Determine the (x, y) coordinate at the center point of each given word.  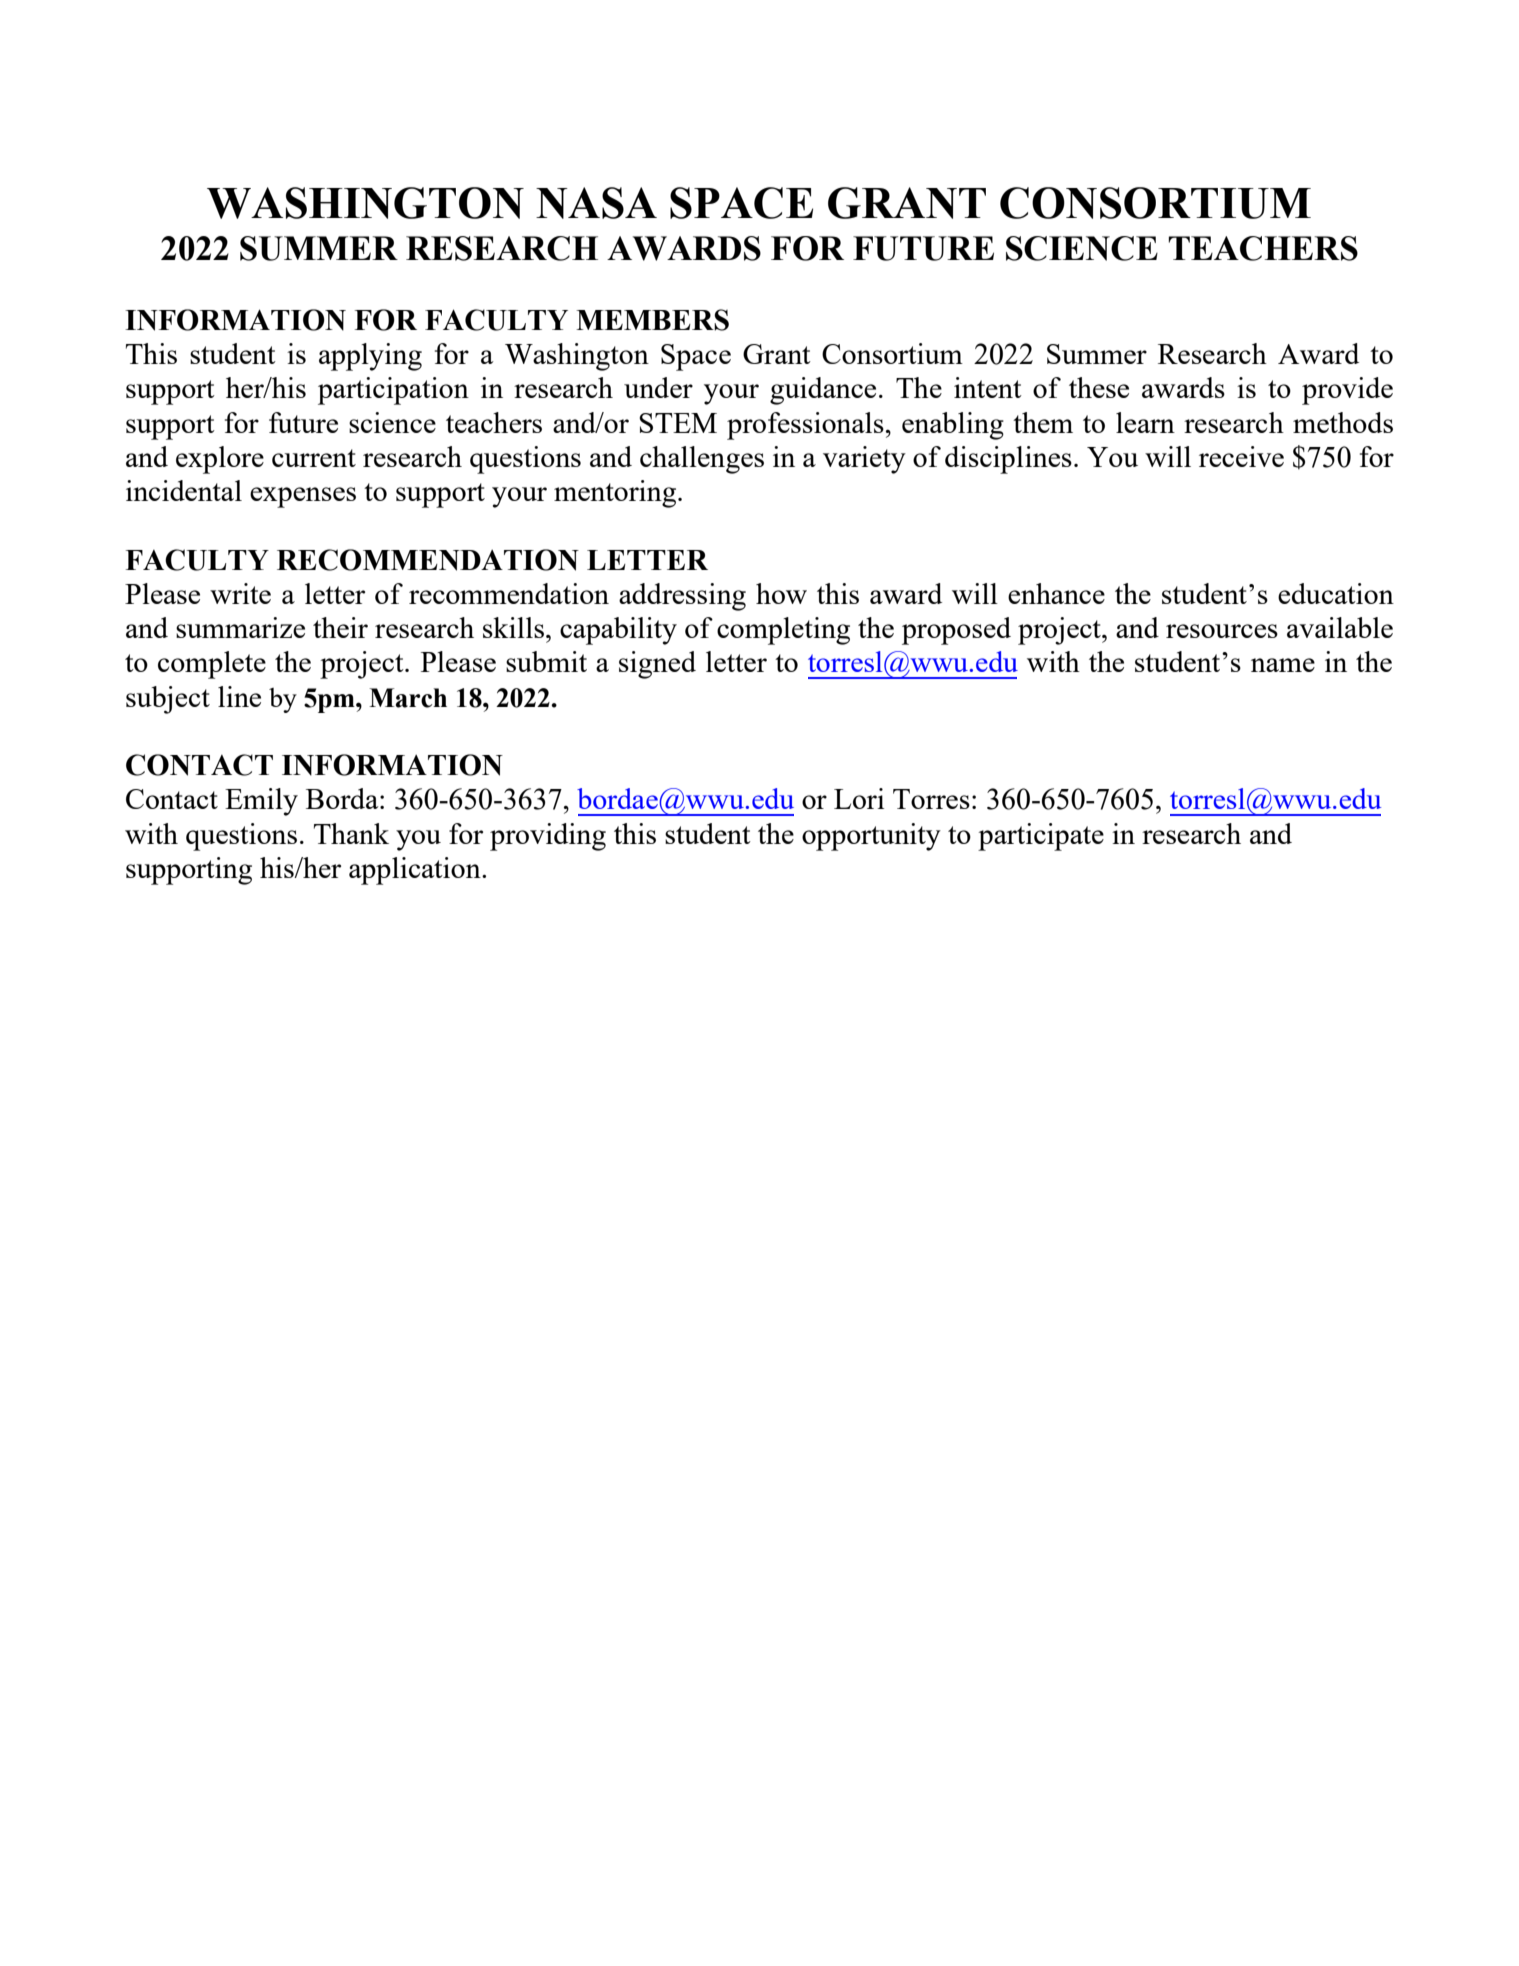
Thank (351, 833)
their (340, 627)
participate (1041, 837)
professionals (805, 426)
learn (1145, 422)
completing (783, 631)
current (314, 458)
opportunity (871, 837)
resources (1222, 631)
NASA (596, 203)
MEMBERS (652, 320)
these (1099, 387)
